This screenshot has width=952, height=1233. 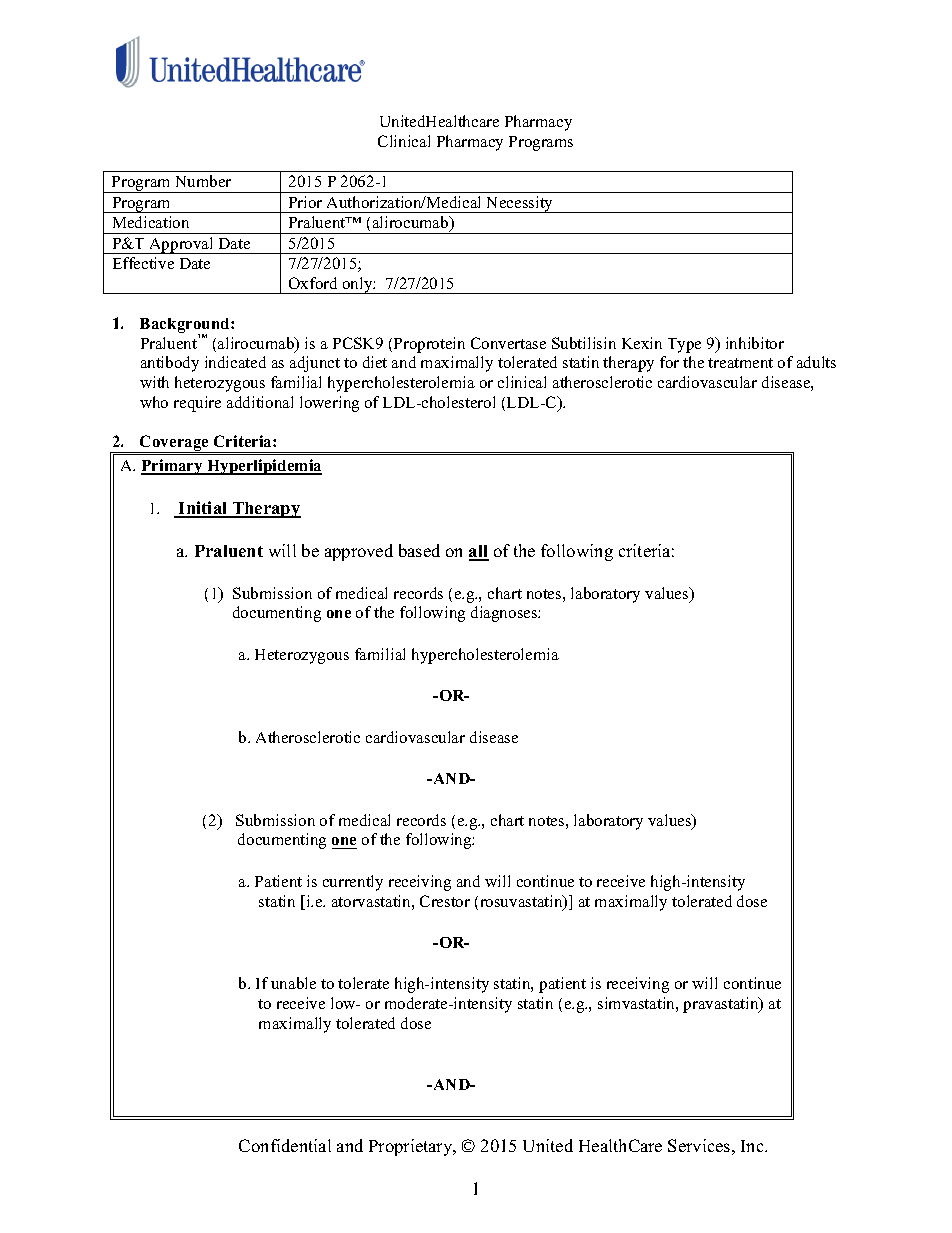 I want to click on Confidential, so click(x=285, y=1145).
